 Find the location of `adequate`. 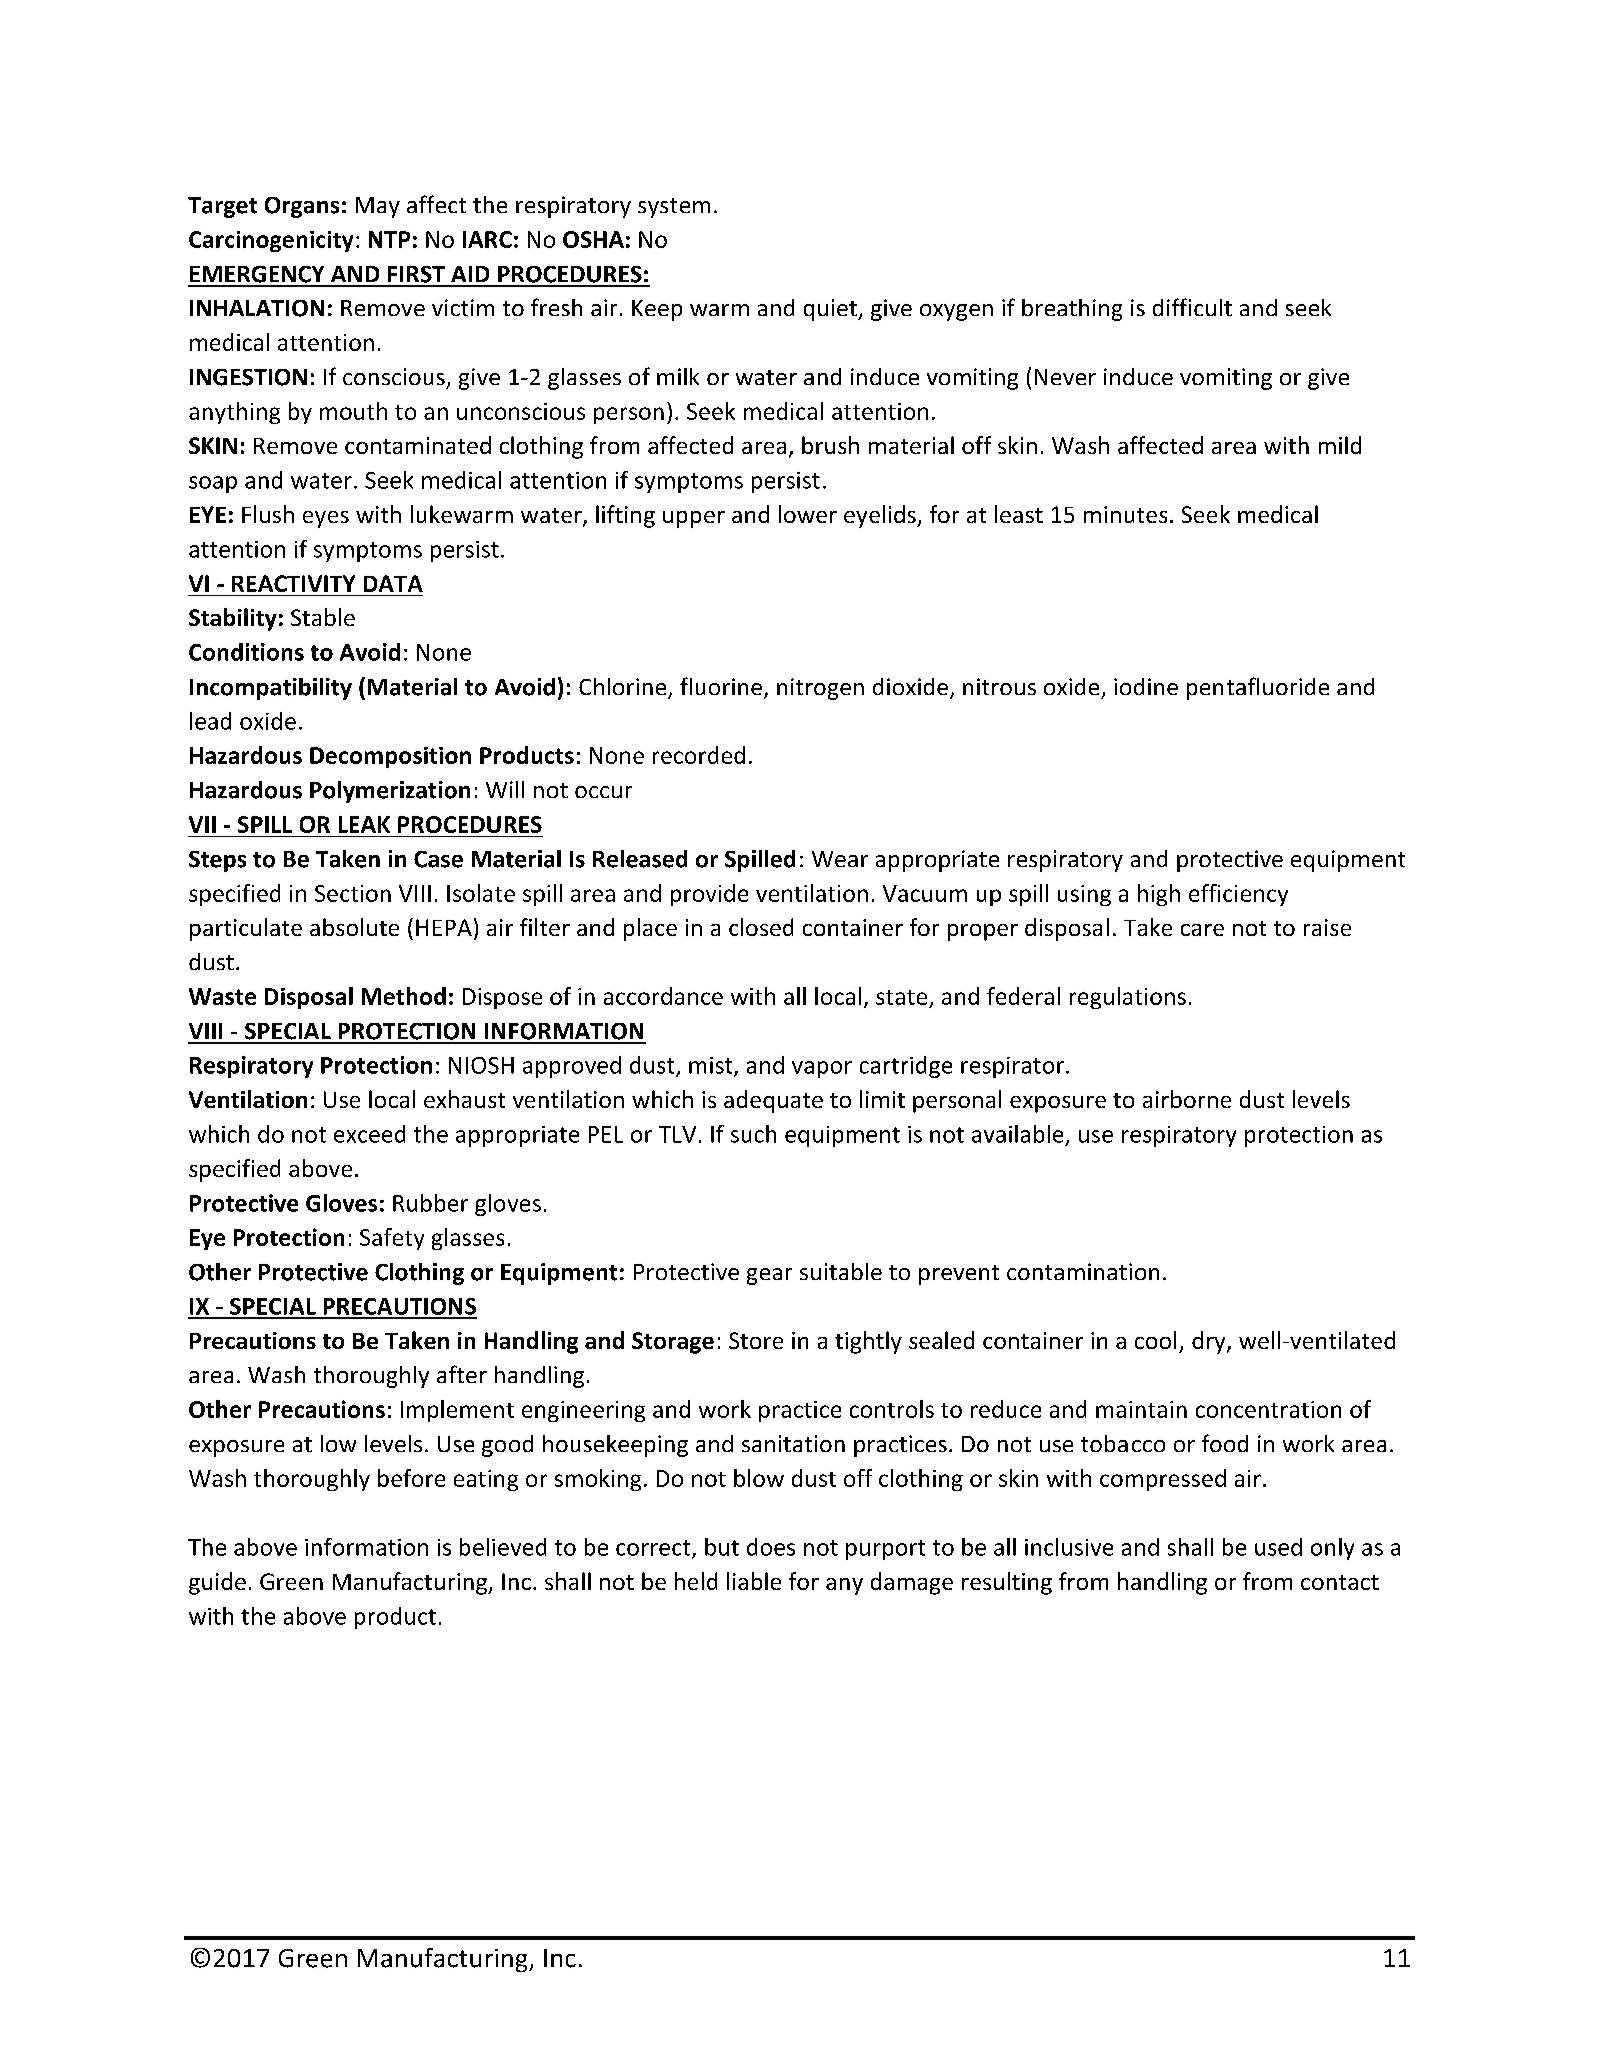

adequate is located at coordinates (773, 1101).
